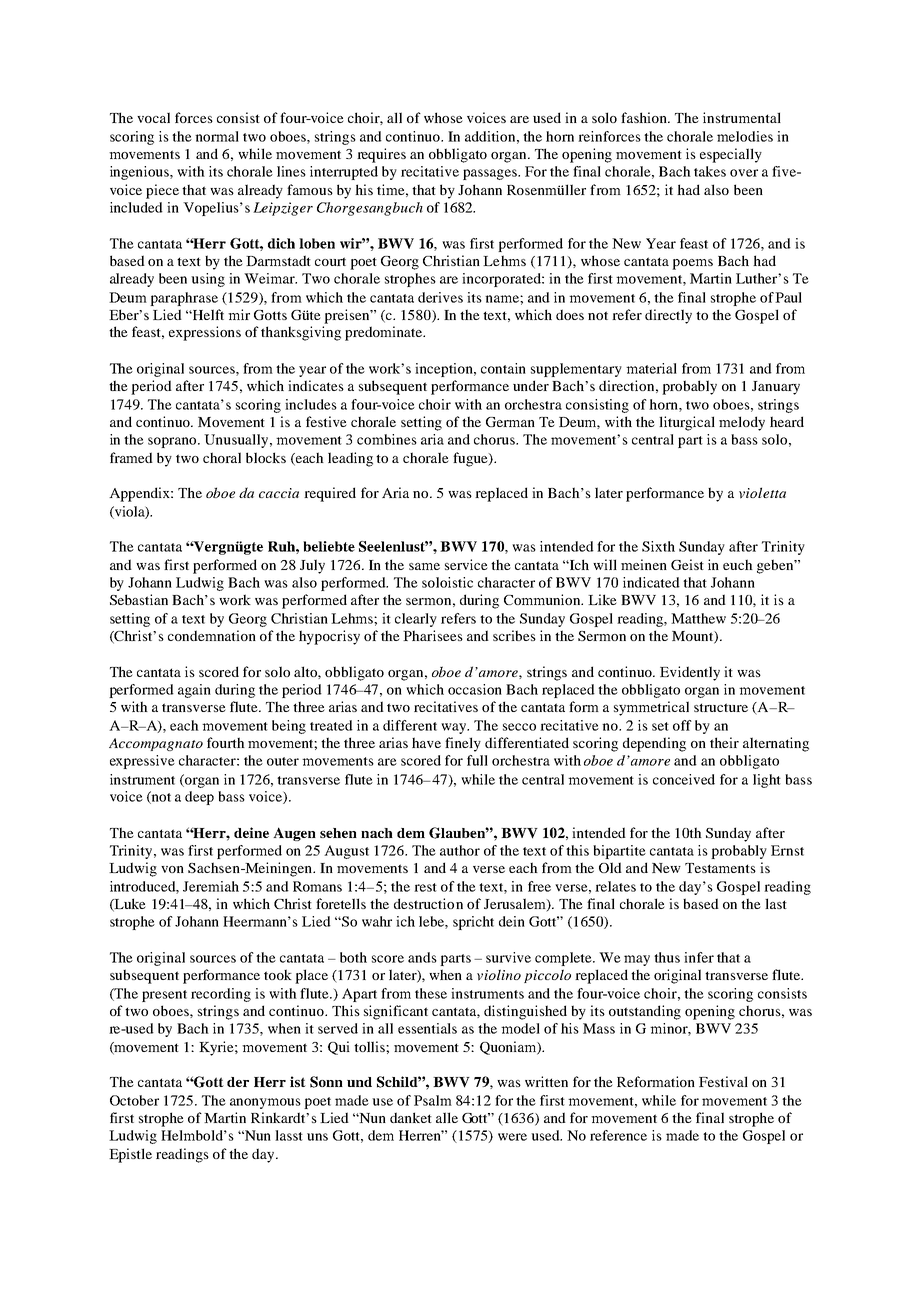 The height and width of the document is (1307, 924). Describe the element at coordinates (217, 136) in the document. I see `normal` at that location.
